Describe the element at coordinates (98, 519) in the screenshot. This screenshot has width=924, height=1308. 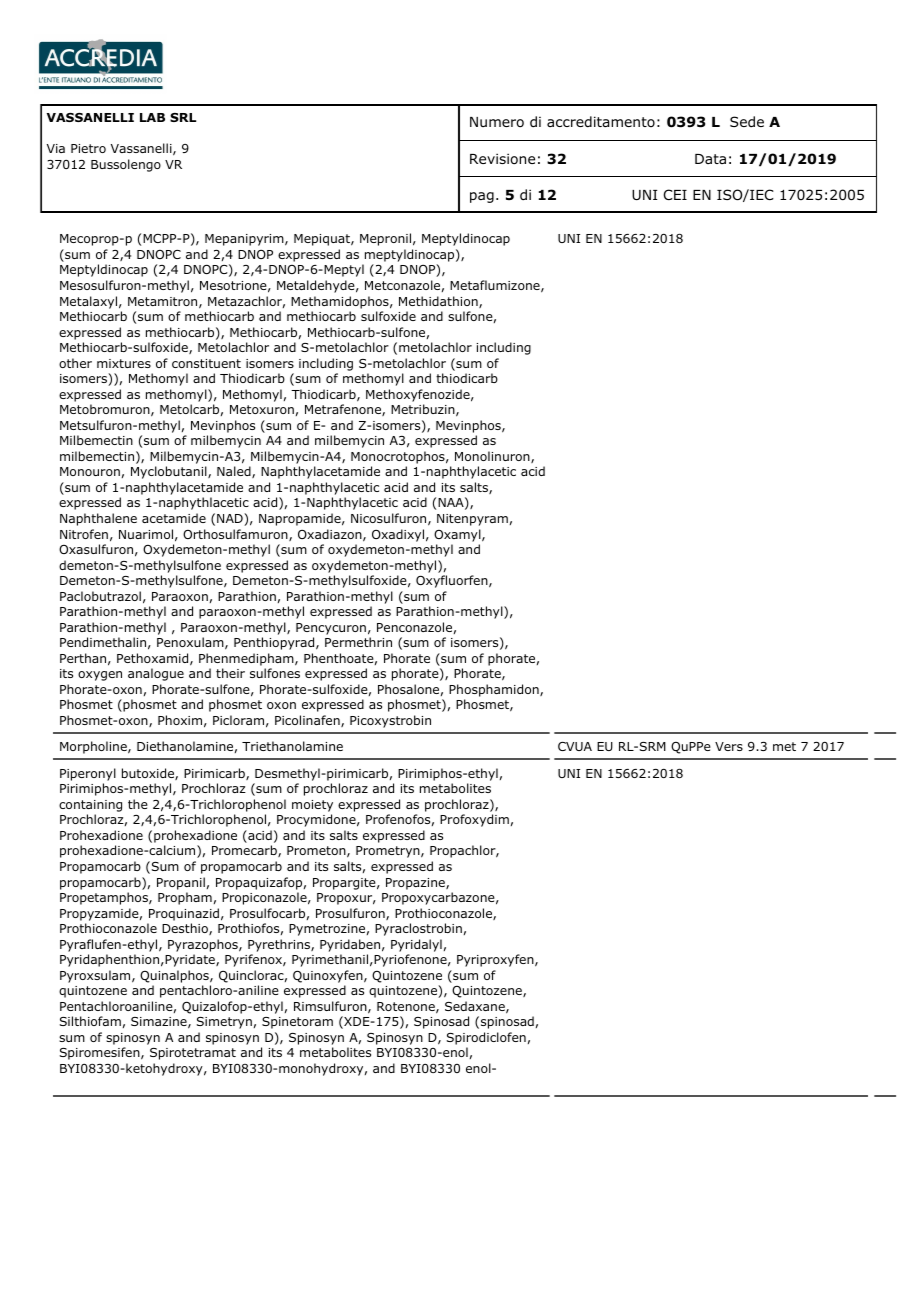
I see `Naphthalene` at that location.
